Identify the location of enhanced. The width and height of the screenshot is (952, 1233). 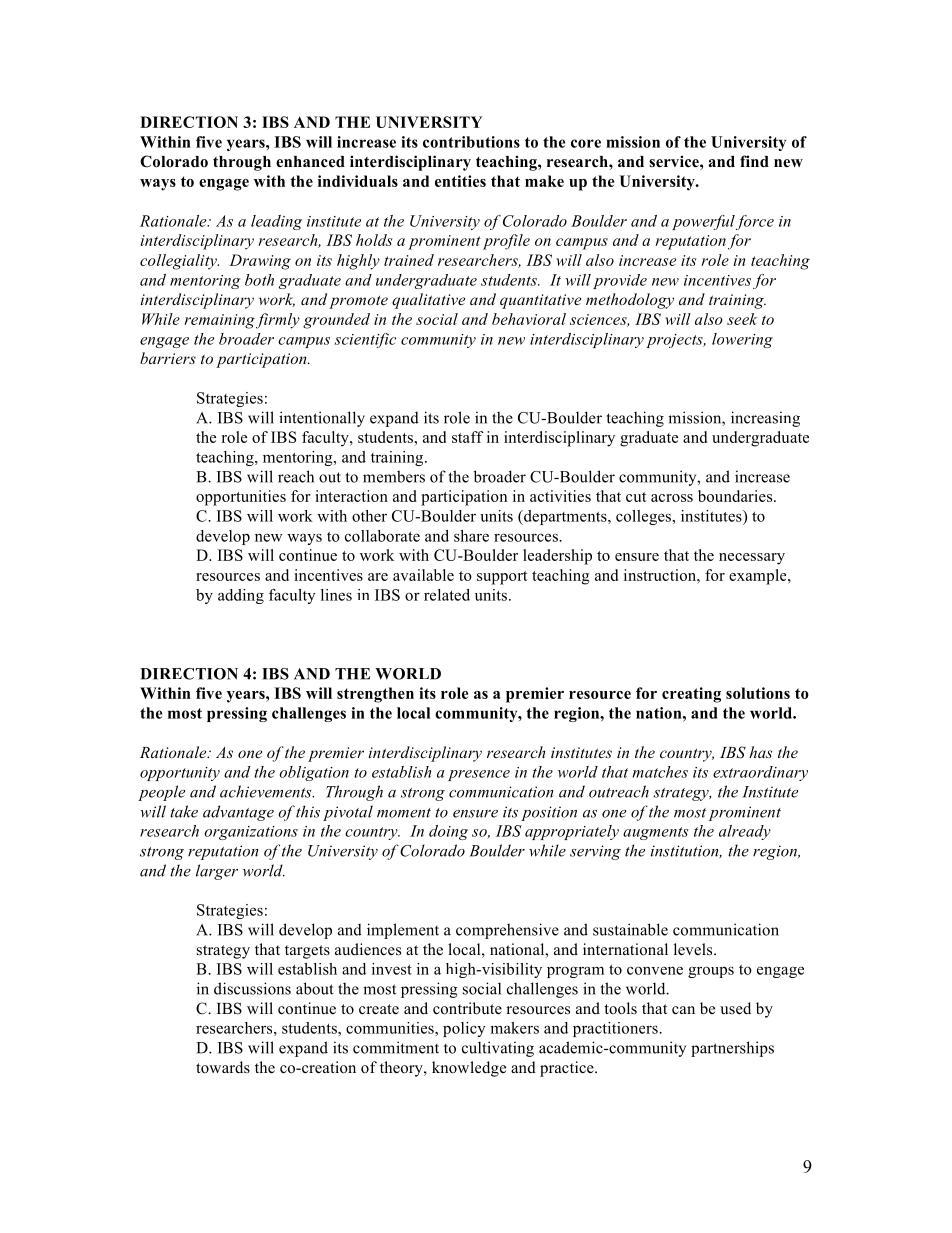
(310, 162).
